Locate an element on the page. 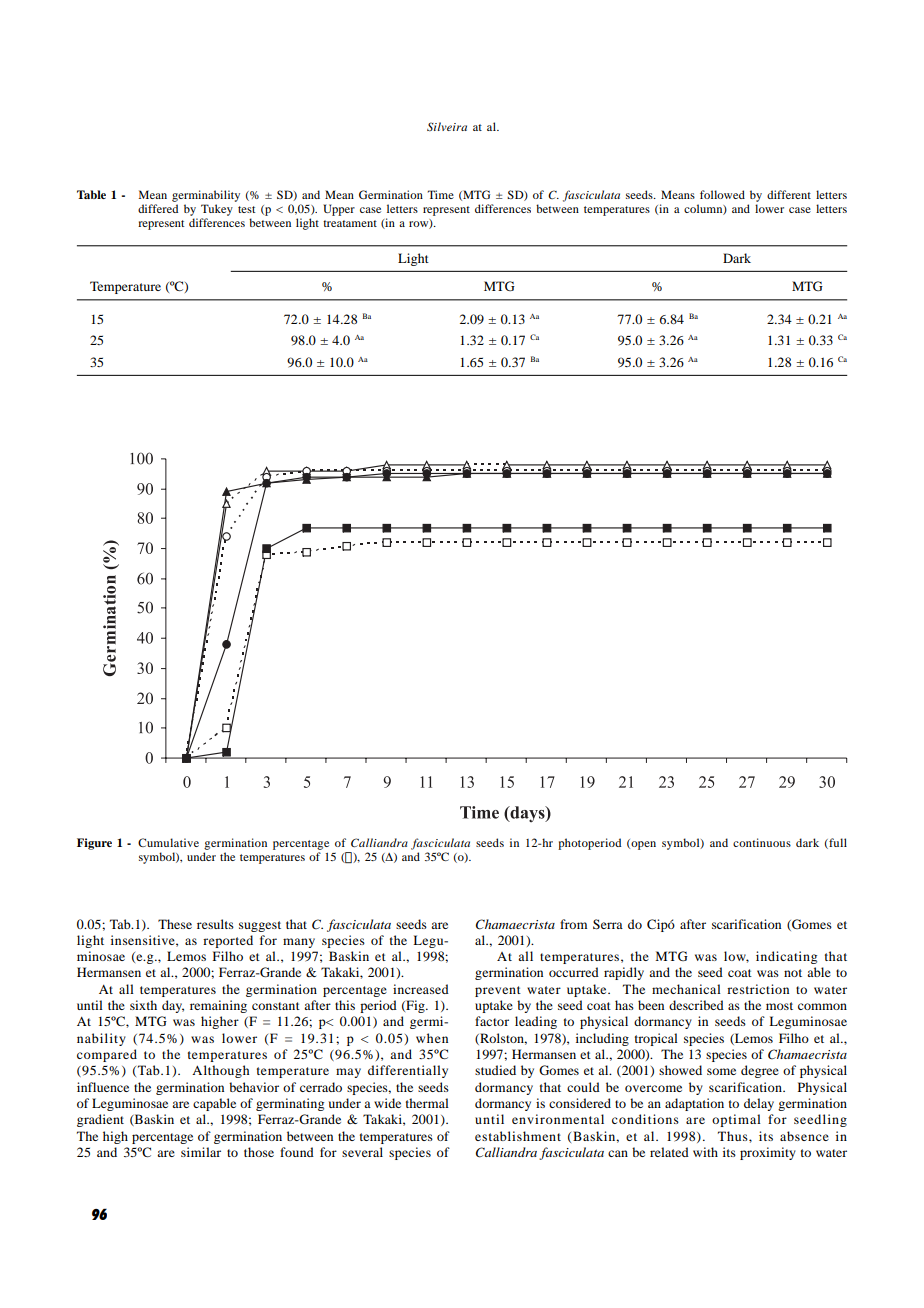  Time is located at coordinates (441, 194).
